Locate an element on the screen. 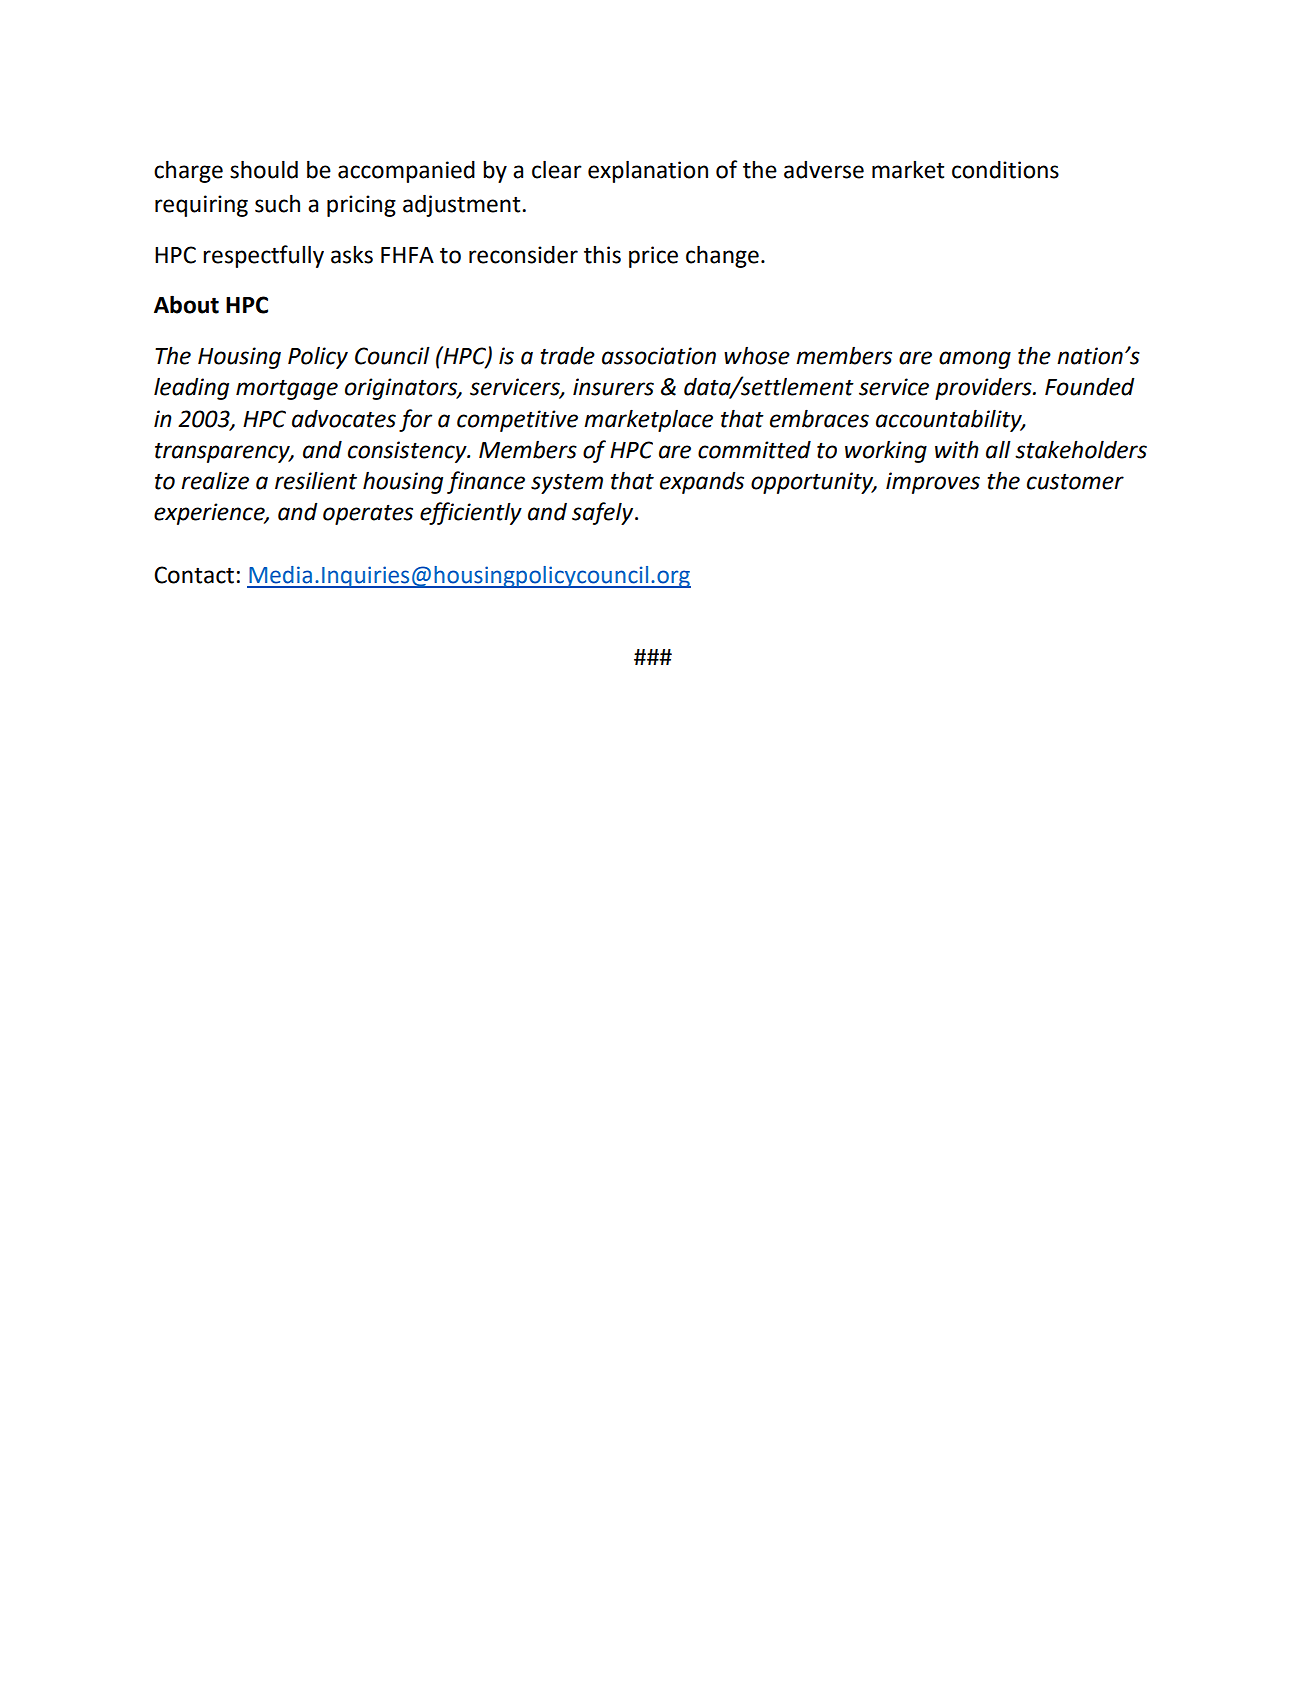 The height and width of the screenshot is (1690, 1306). change is located at coordinates (722, 256).
